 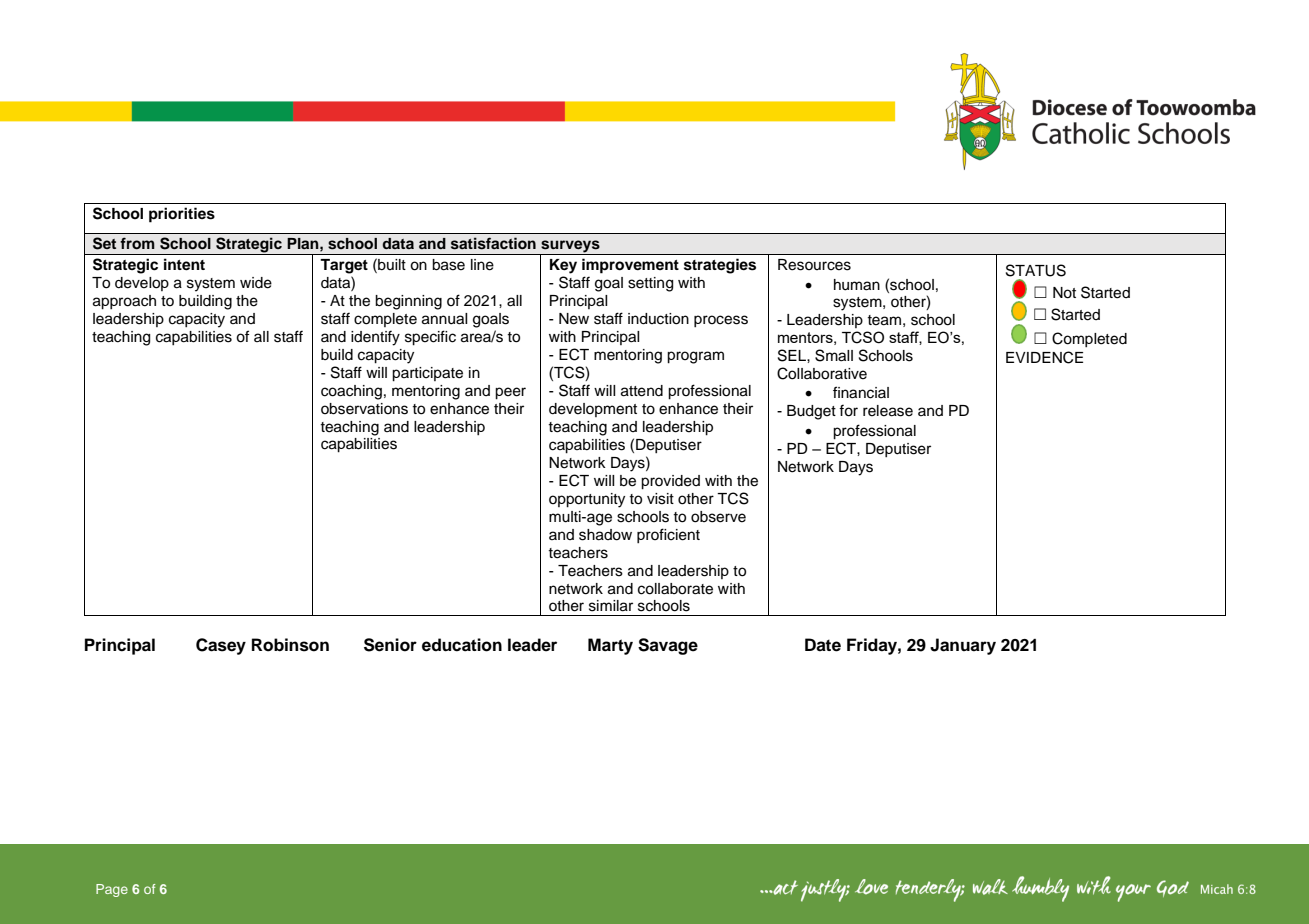 I want to click on provided, so click(x=670, y=482).
